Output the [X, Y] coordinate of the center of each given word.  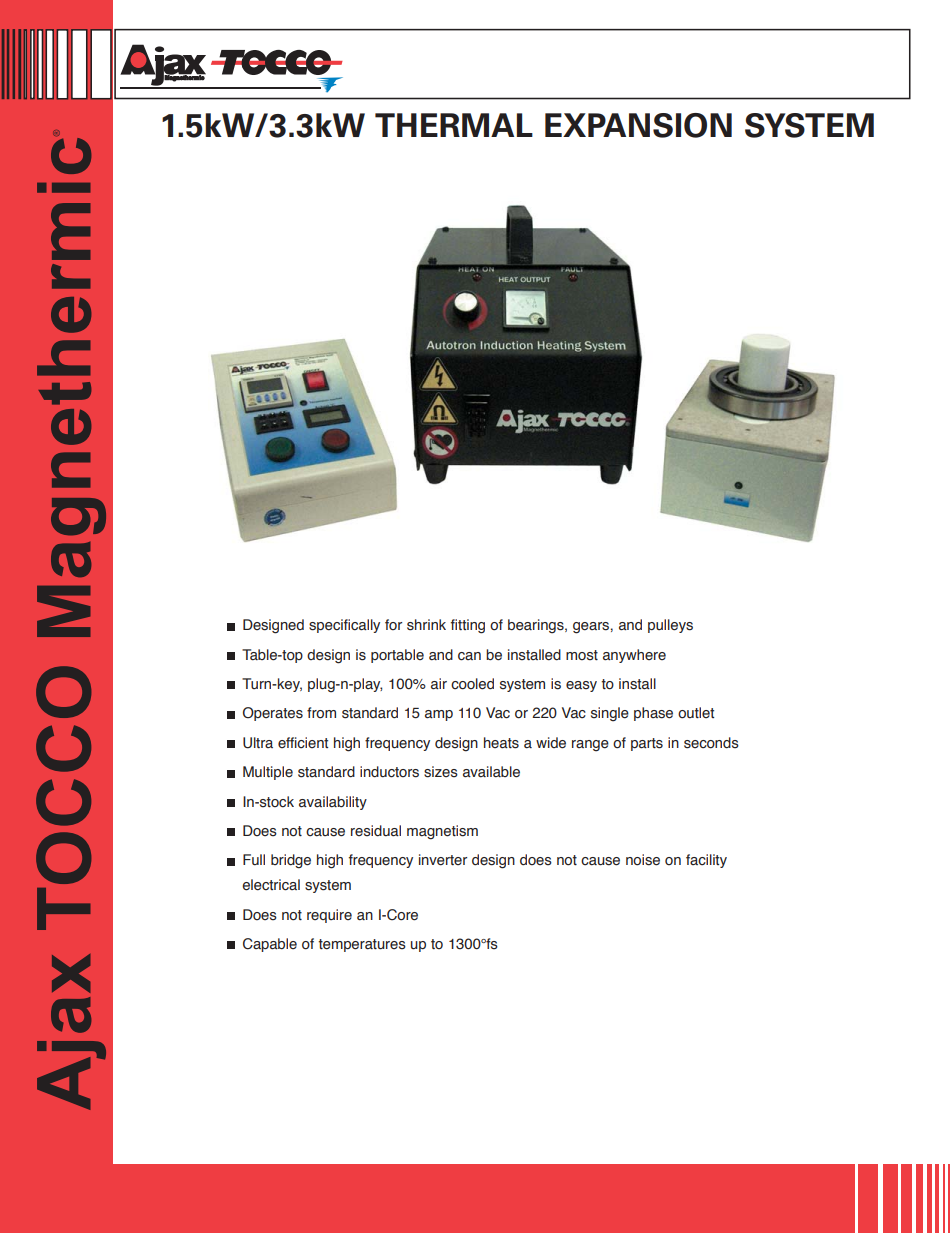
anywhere [634, 656]
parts [647, 744]
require [329, 916]
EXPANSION [638, 125]
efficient [303, 743]
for [393, 624]
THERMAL [454, 125]
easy [581, 686]
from [321, 713]
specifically [344, 626]
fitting [468, 626]
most [582, 655]
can [469, 656]
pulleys [670, 626]
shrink [426, 625]
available [491, 772]
